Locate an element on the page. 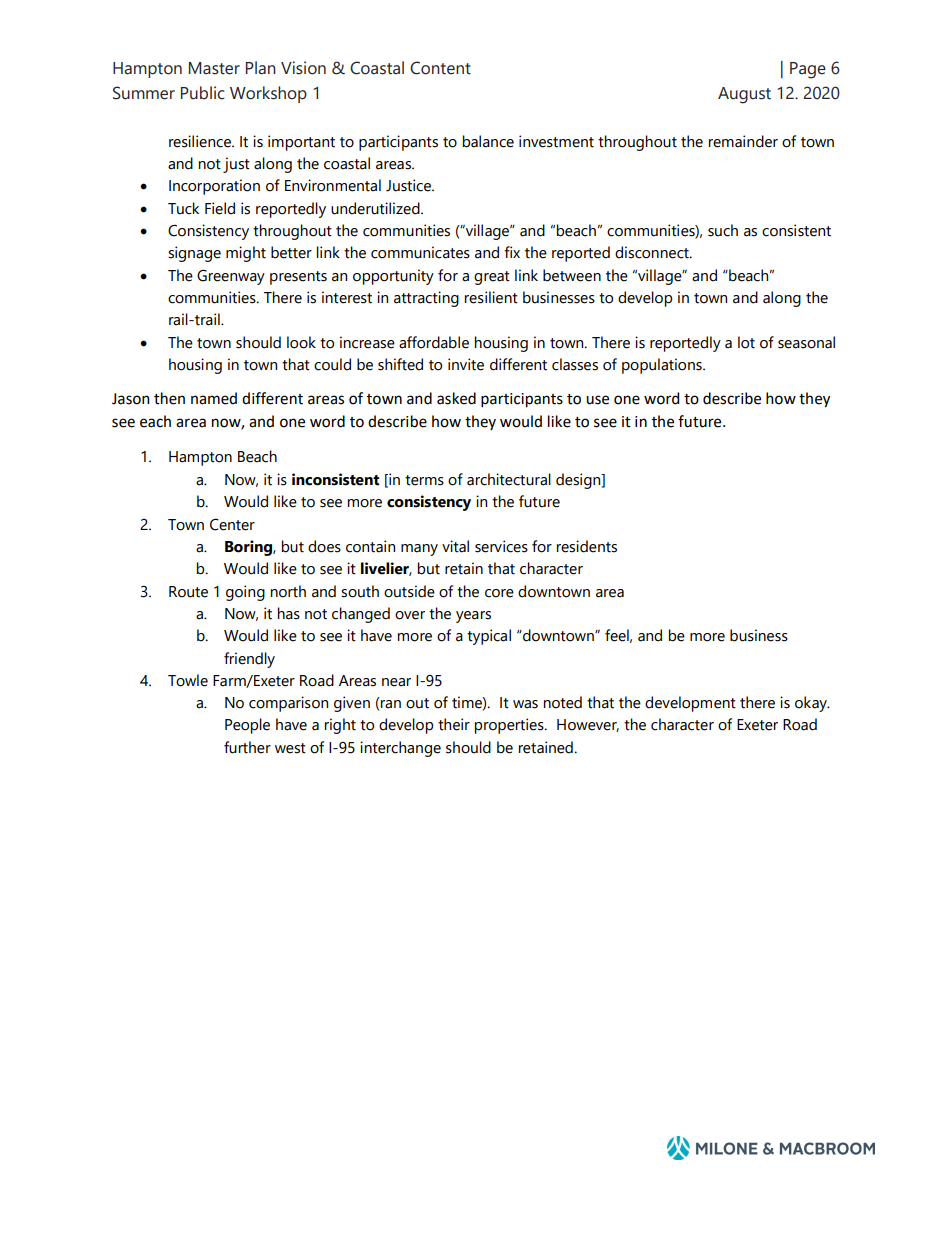 The width and height of the image is (952, 1233). design is located at coordinates (579, 481).
